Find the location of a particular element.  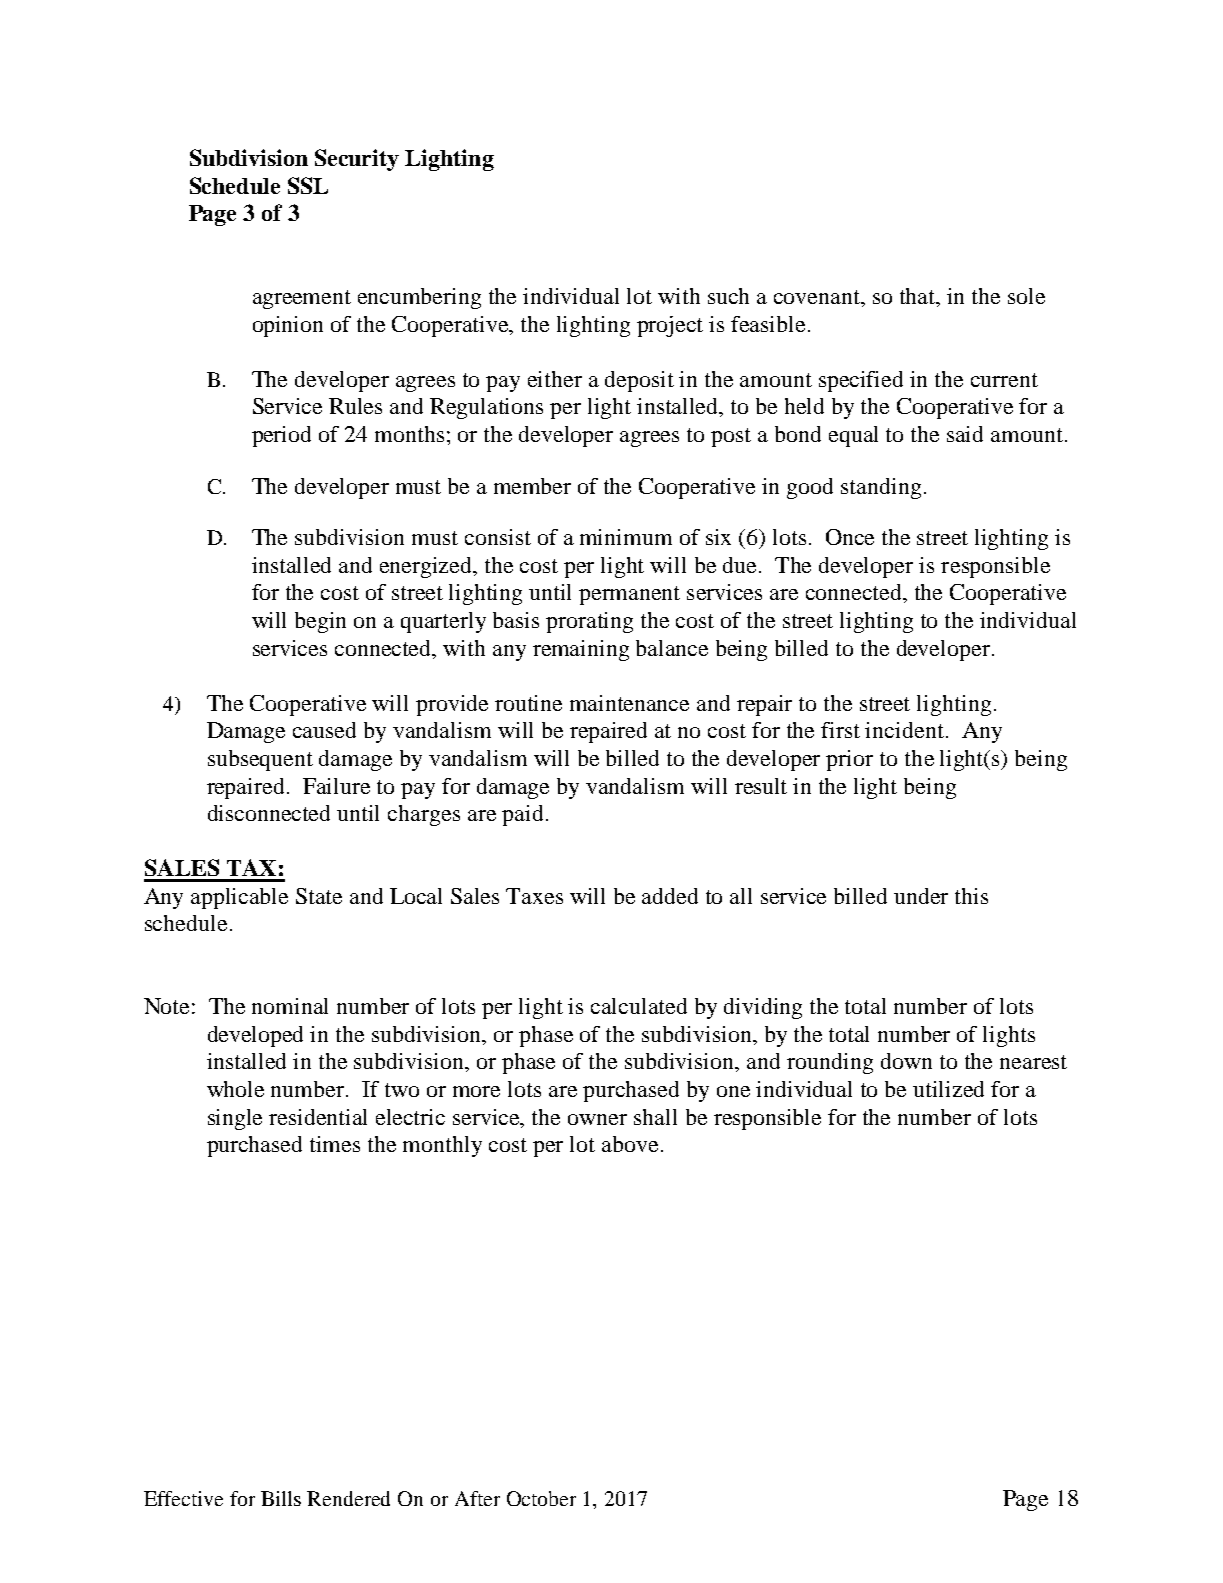

permanent is located at coordinates (629, 595).
